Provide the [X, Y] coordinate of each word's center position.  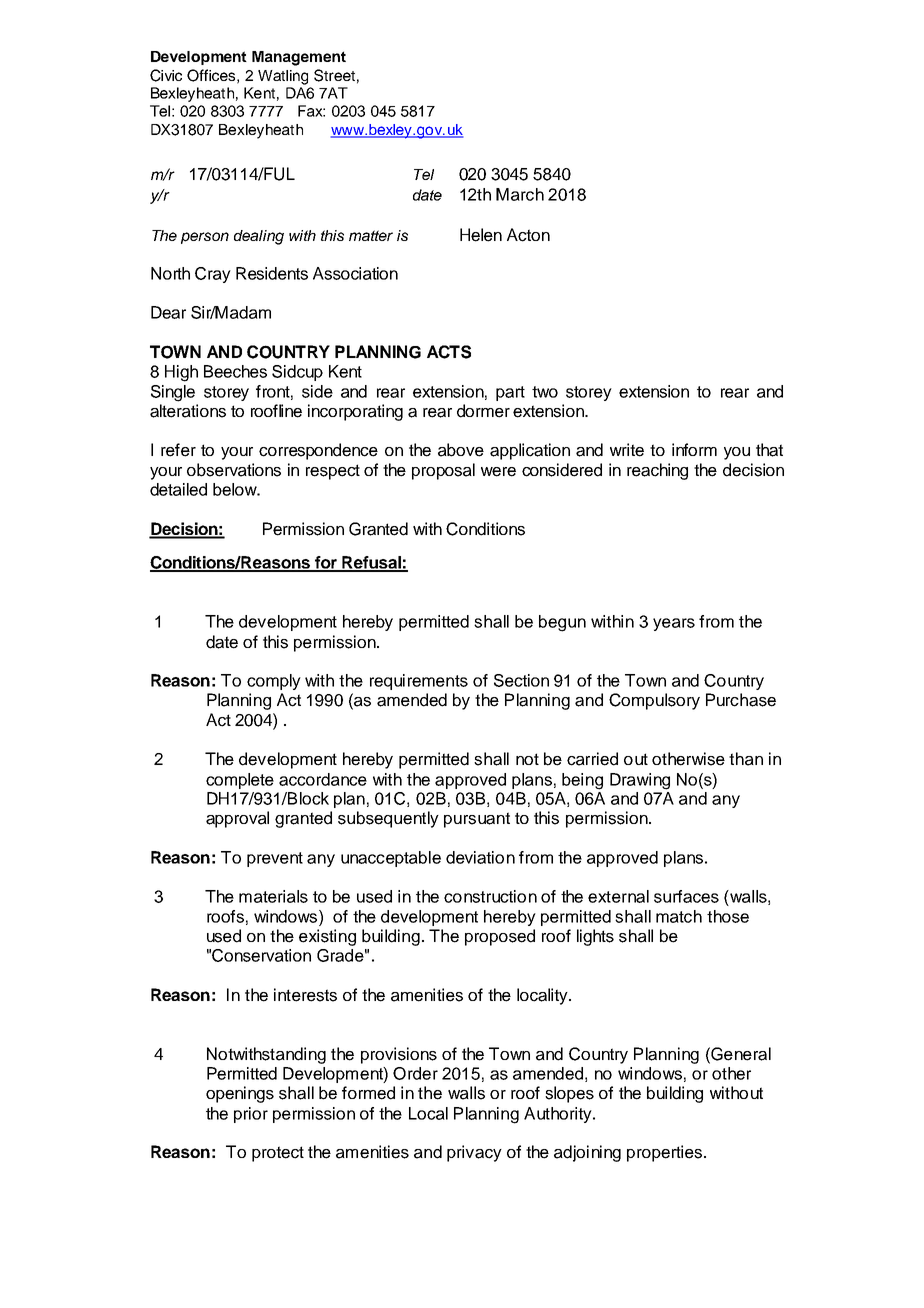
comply [274, 682]
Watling [283, 77]
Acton [528, 235]
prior [251, 1115]
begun [562, 623]
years [674, 624]
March [520, 194]
